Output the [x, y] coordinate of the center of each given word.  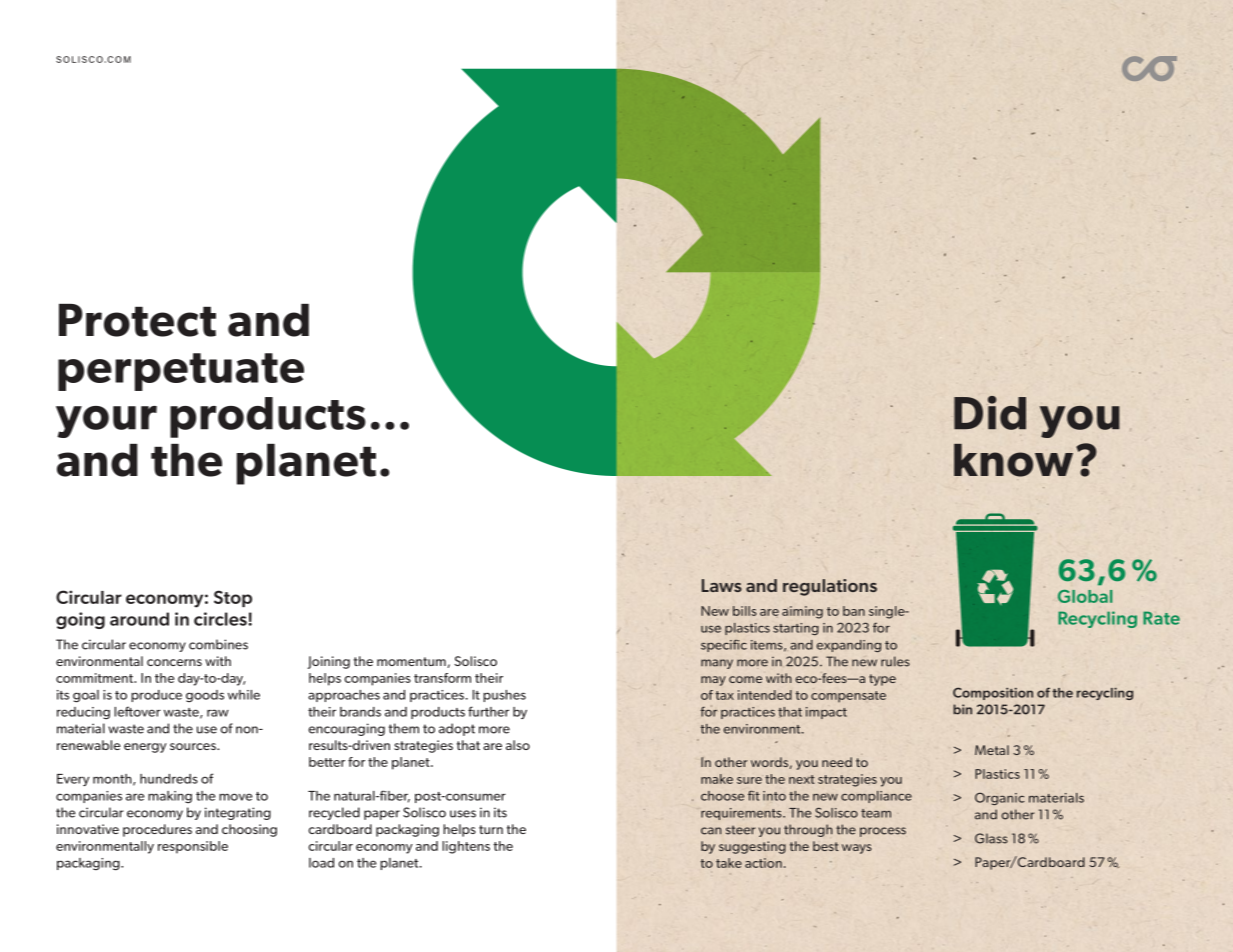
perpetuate [181, 372]
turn [491, 829]
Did [990, 413]
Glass [991, 838]
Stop [233, 598]
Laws [722, 585]
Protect [137, 320]
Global [1085, 596]
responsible [193, 847]
